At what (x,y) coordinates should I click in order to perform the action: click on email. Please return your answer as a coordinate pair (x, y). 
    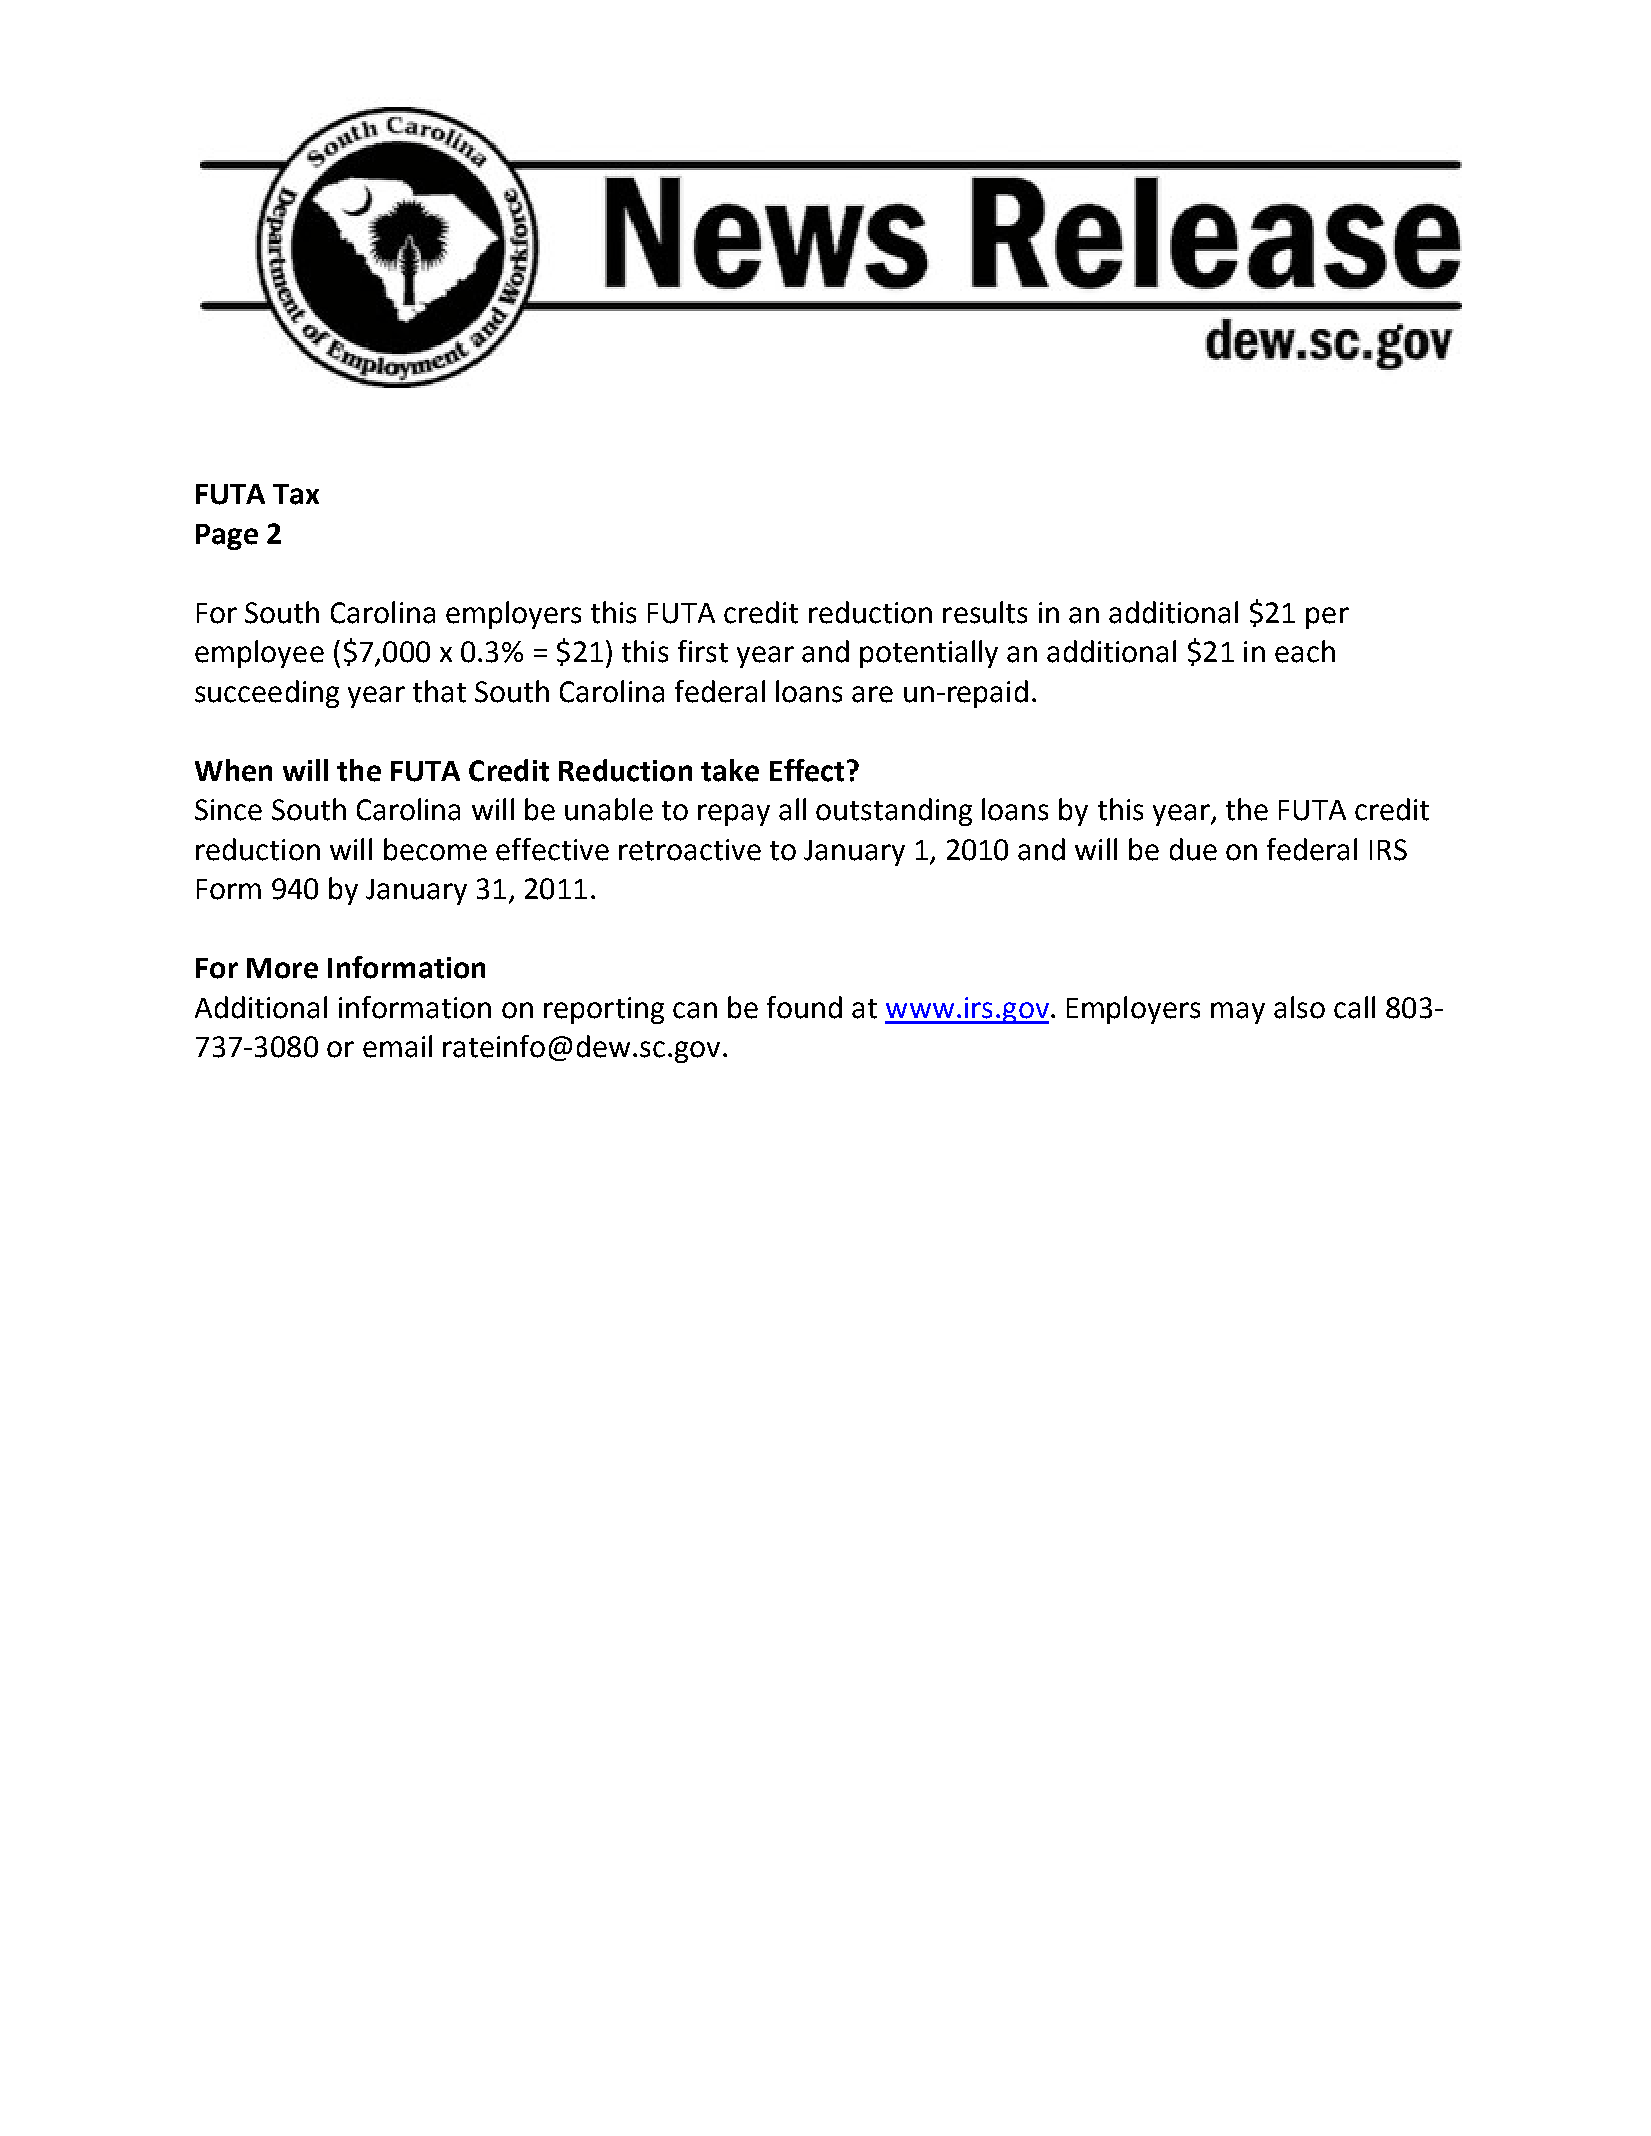
    Looking at the image, I should click on (397, 1046).
